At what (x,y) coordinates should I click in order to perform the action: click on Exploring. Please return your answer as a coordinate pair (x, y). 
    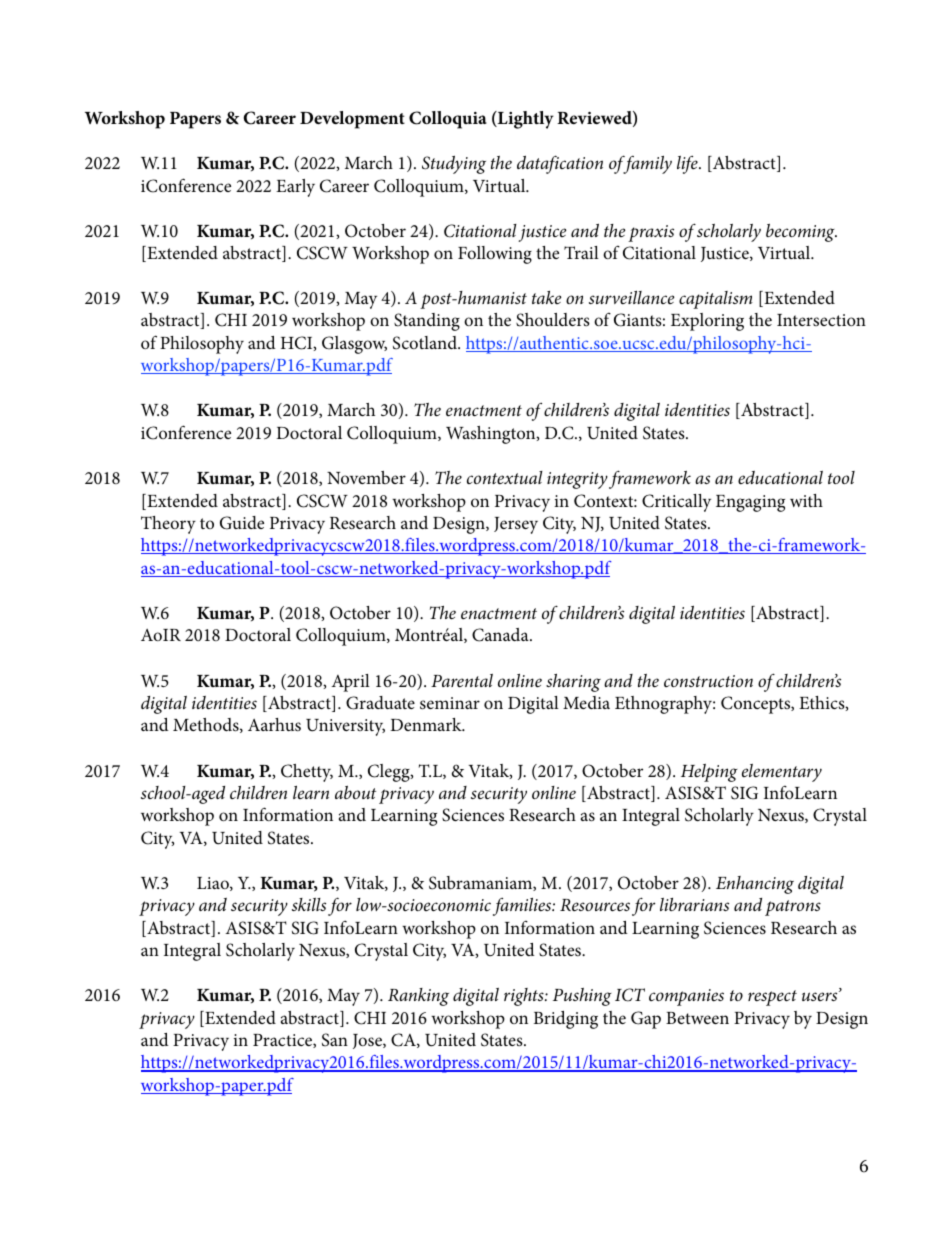
    Looking at the image, I should click on (707, 322).
